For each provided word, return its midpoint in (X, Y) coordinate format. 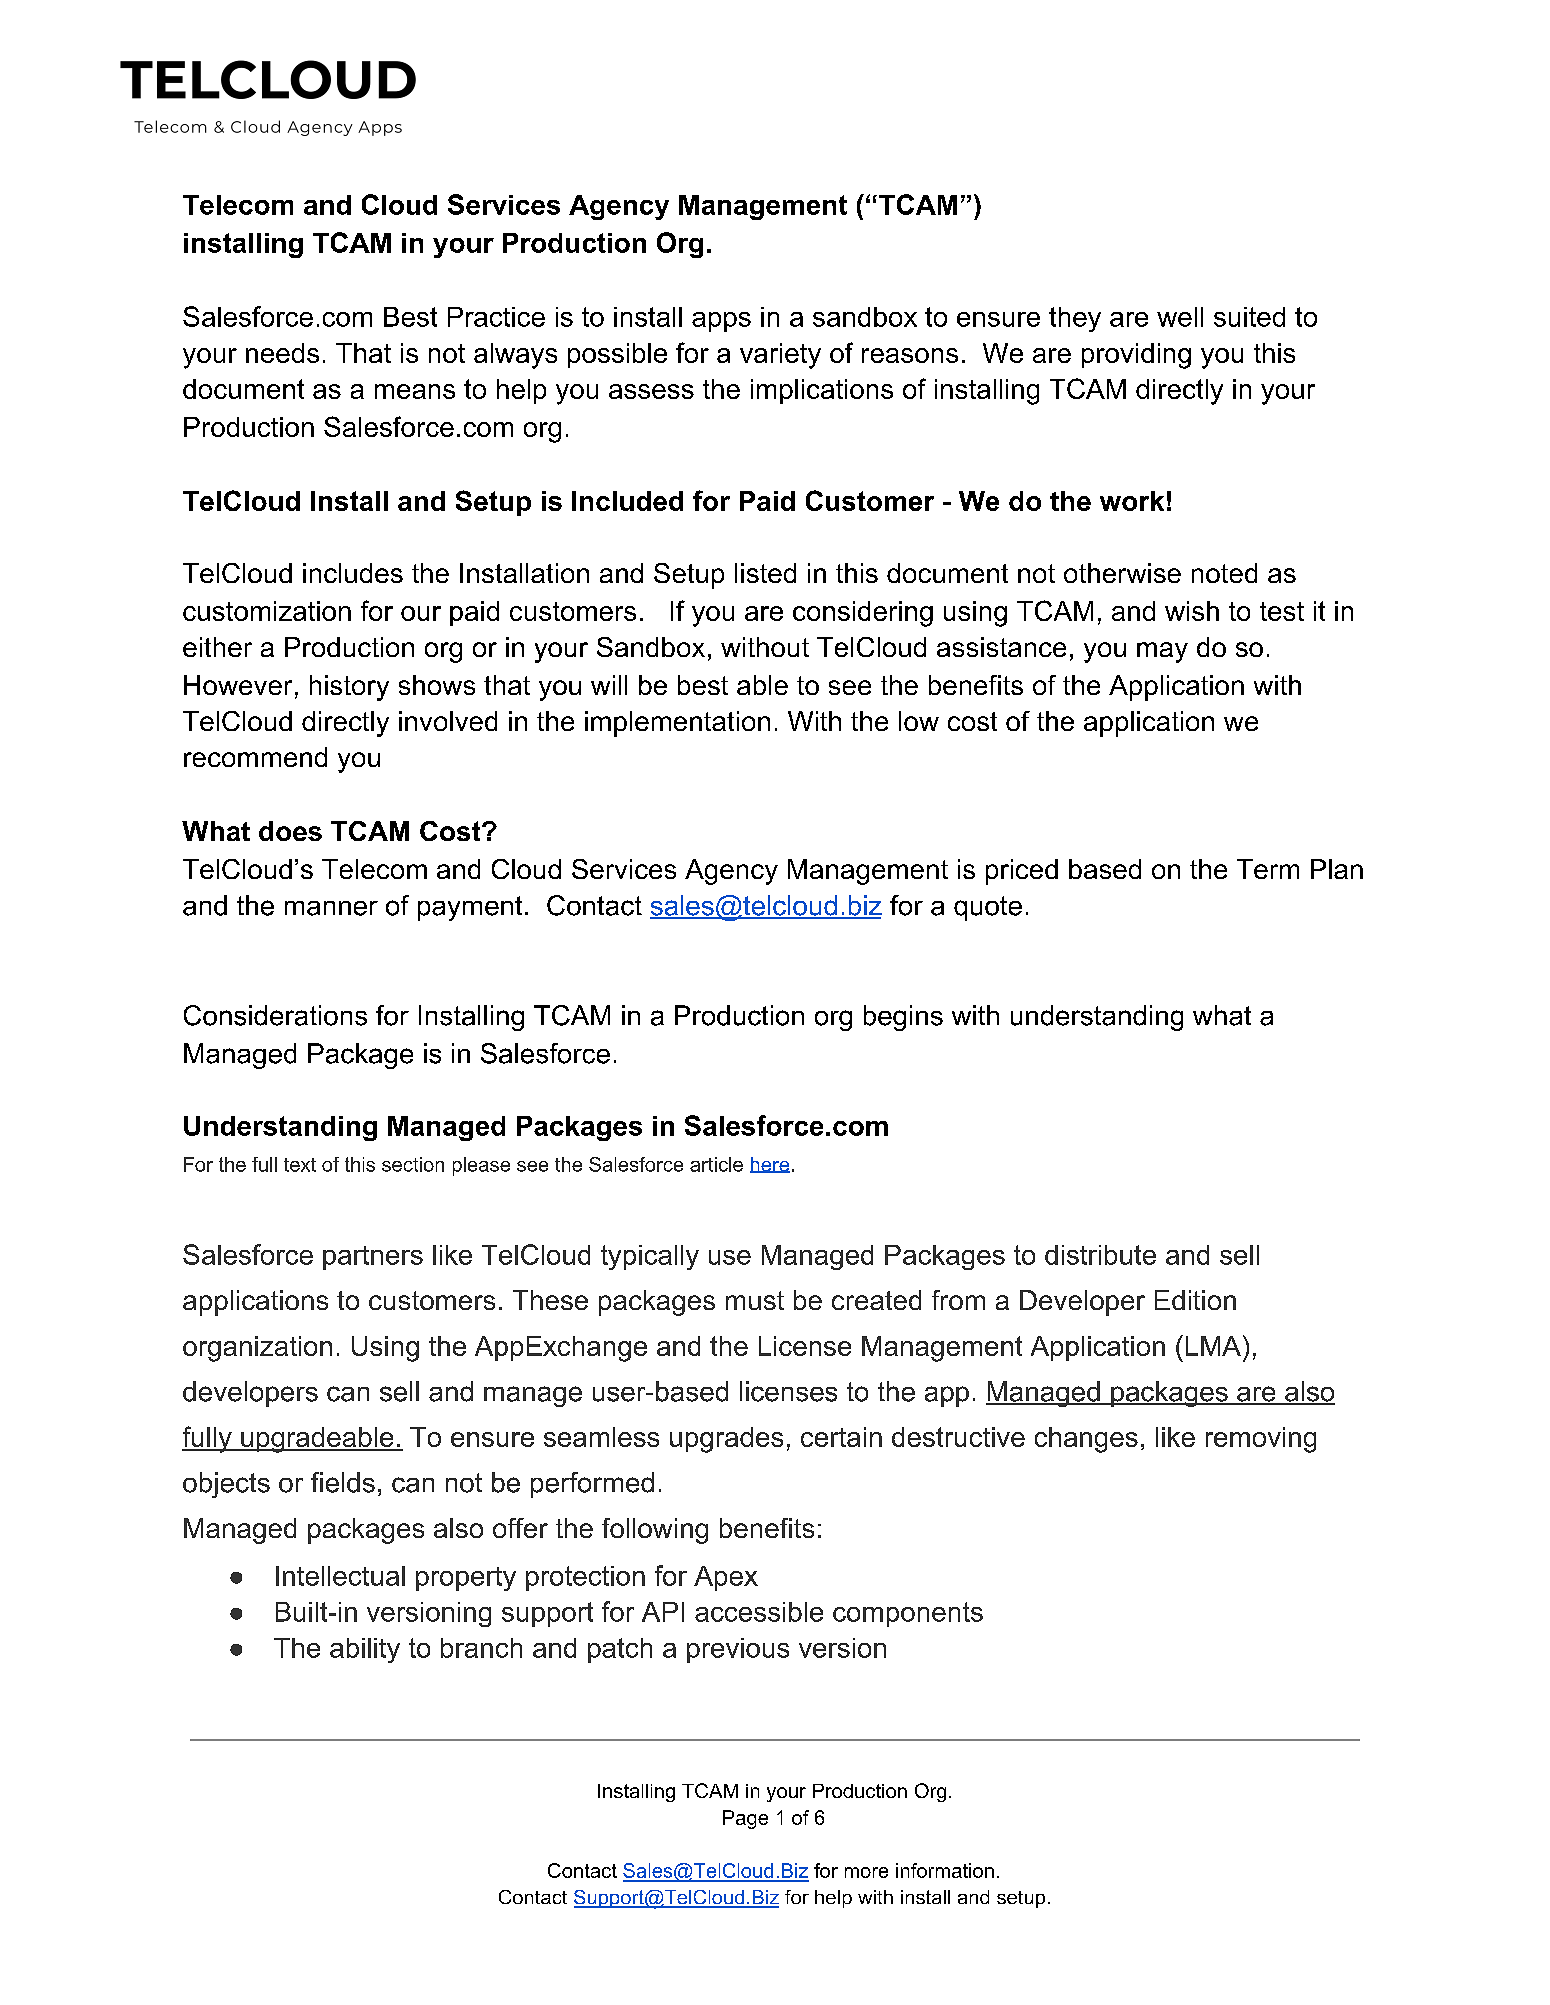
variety (780, 356)
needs (282, 353)
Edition (1195, 1300)
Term (1268, 869)
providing (1136, 356)
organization (257, 1349)
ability (365, 1650)
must (755, 1300)
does (290, 831)
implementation (677, 724)
